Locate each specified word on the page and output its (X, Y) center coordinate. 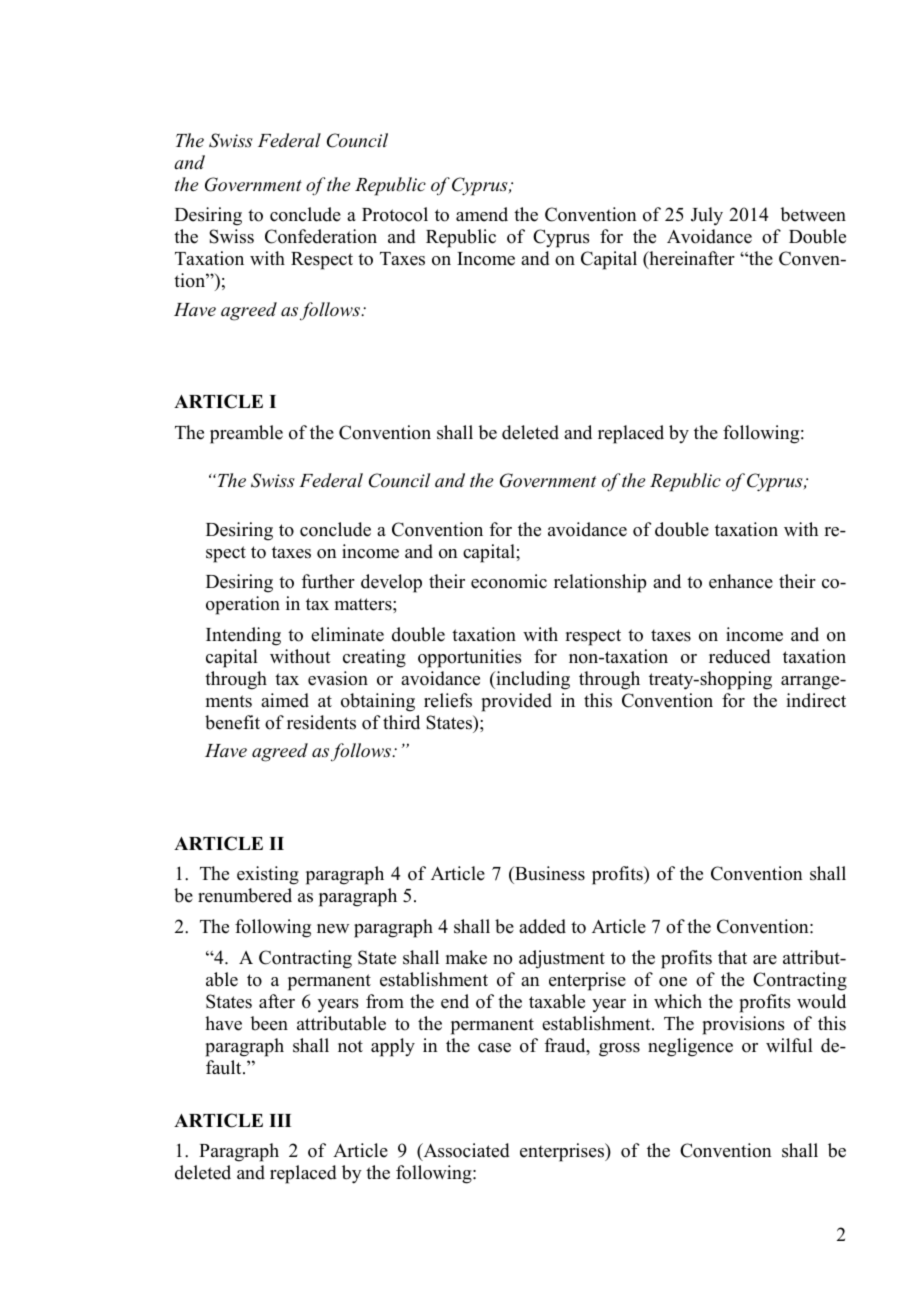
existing (268, 875)
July (707, 216)
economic (509, 581)
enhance (741, 581)
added (542, 926)
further (328, 581)
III (280, 1120)
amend (482, 214)
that (732, 957)
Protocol (395, 214)
